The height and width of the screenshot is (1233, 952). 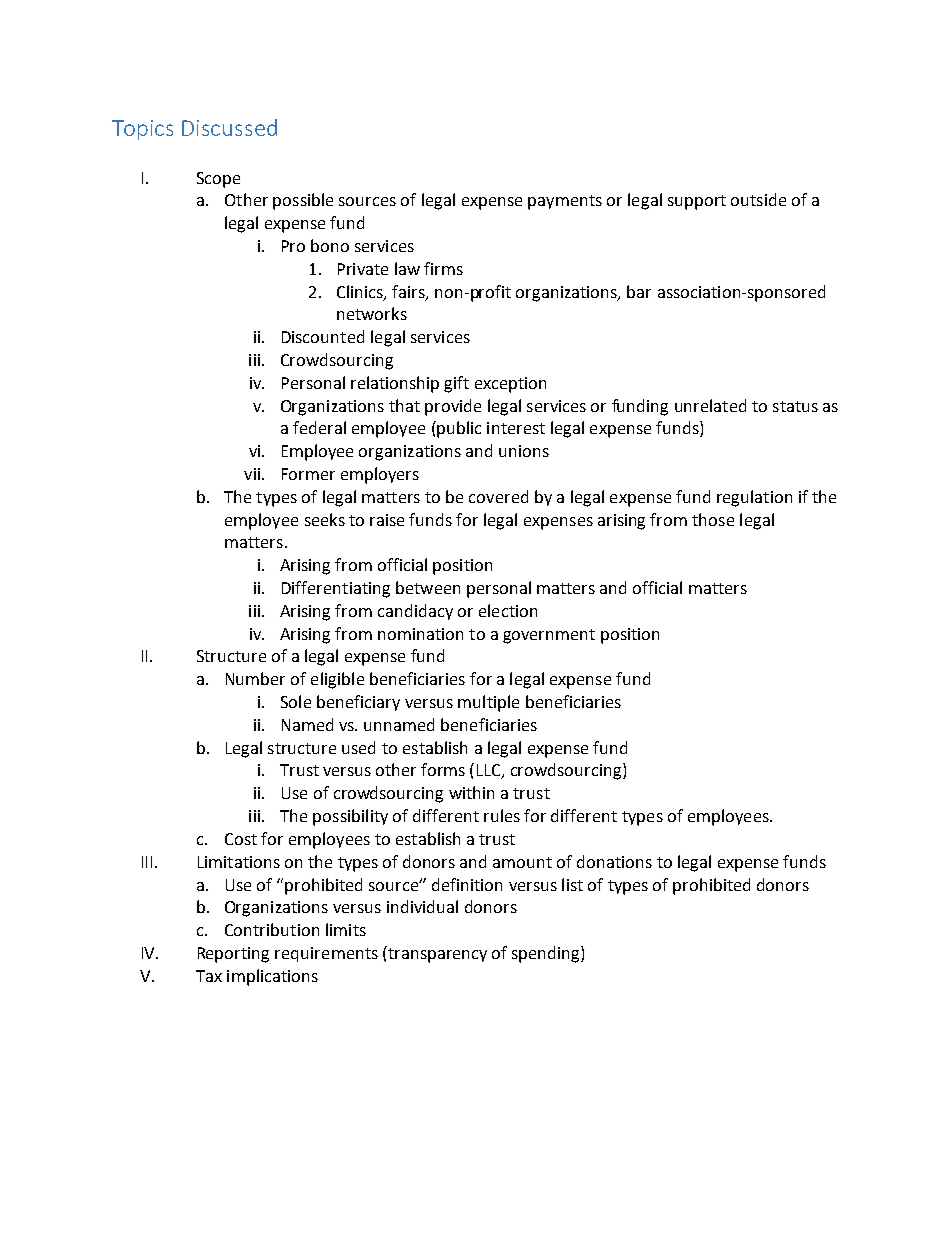 I want to click on vii, so click(x=253, y=474).
